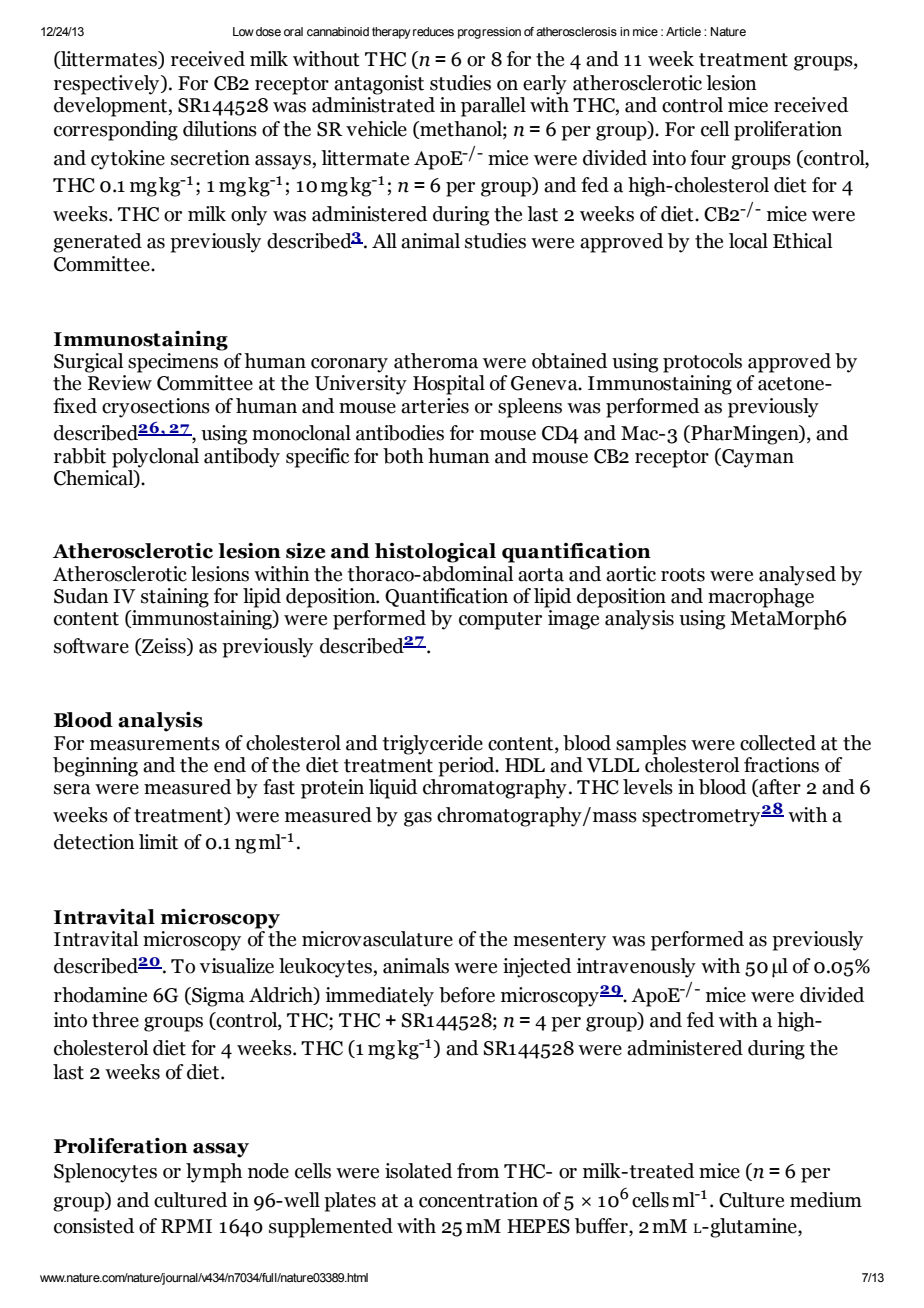 The width and height of the page is (924, 1308). Describe the element at coordinates (214, 1173) in the page. I see `lymph` at that location.
